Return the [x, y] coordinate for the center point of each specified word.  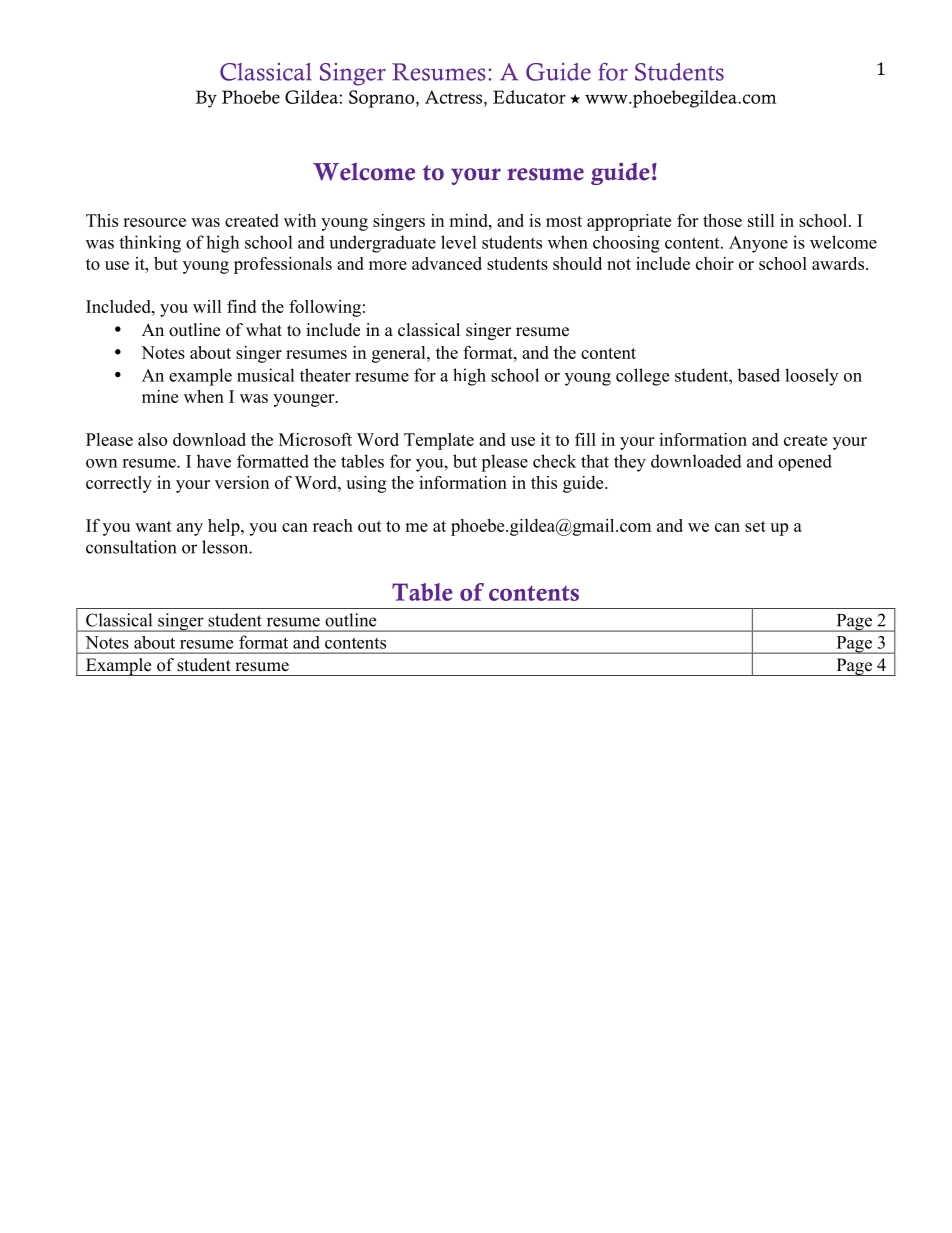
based [758, 375]
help [225, 527]
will [207, 306]
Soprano [383, 99]
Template [439, 441]
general [400, 354]
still [761, 220]
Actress [455, 97]
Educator [529, 97]
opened [805, 462]
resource [154, 222]
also [152, 439]
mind [469, 220]
